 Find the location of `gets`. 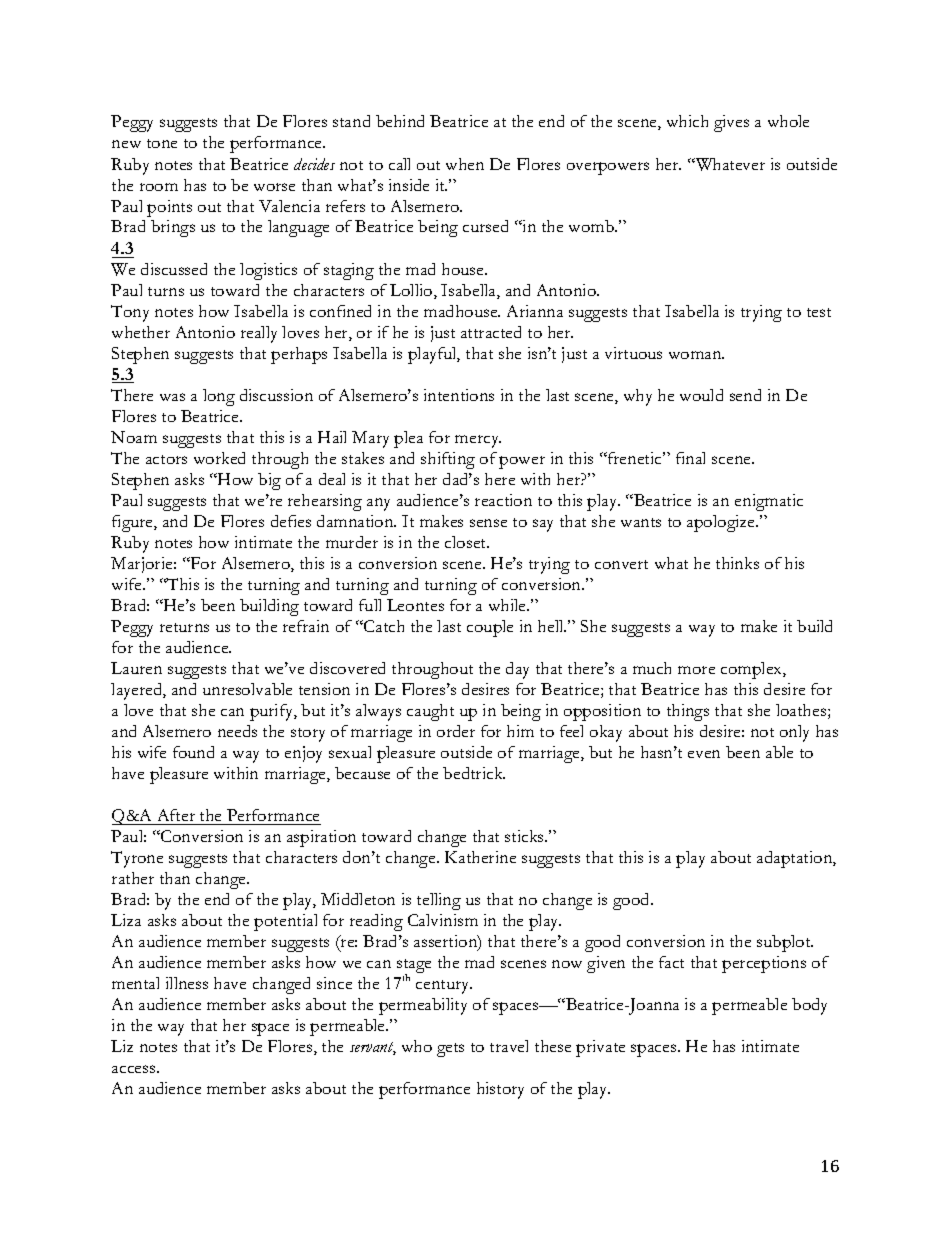

gets is located at coordinates (450, 1050).
